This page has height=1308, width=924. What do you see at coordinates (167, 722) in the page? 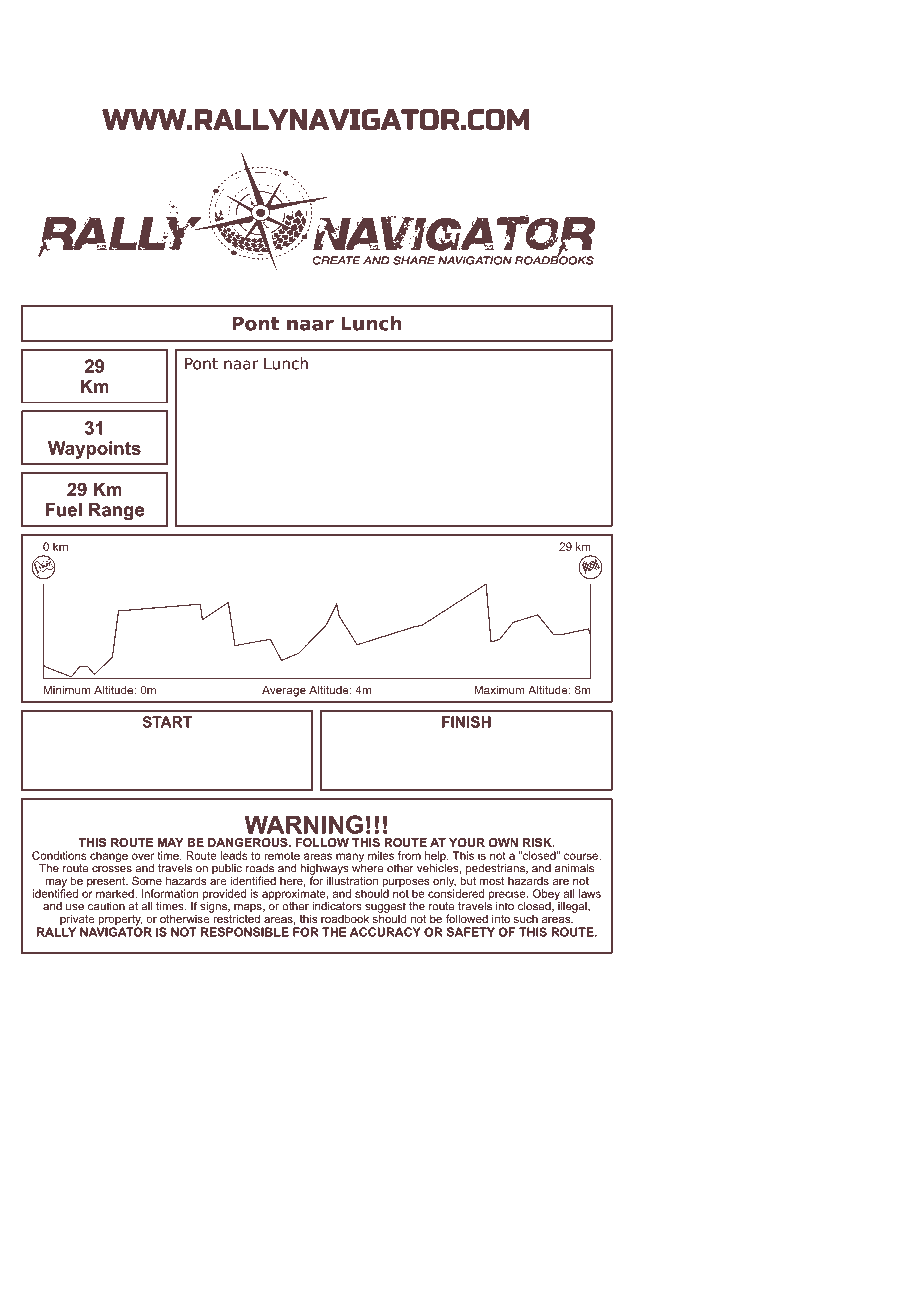
I see `START` at bounding box center [167, 722].
